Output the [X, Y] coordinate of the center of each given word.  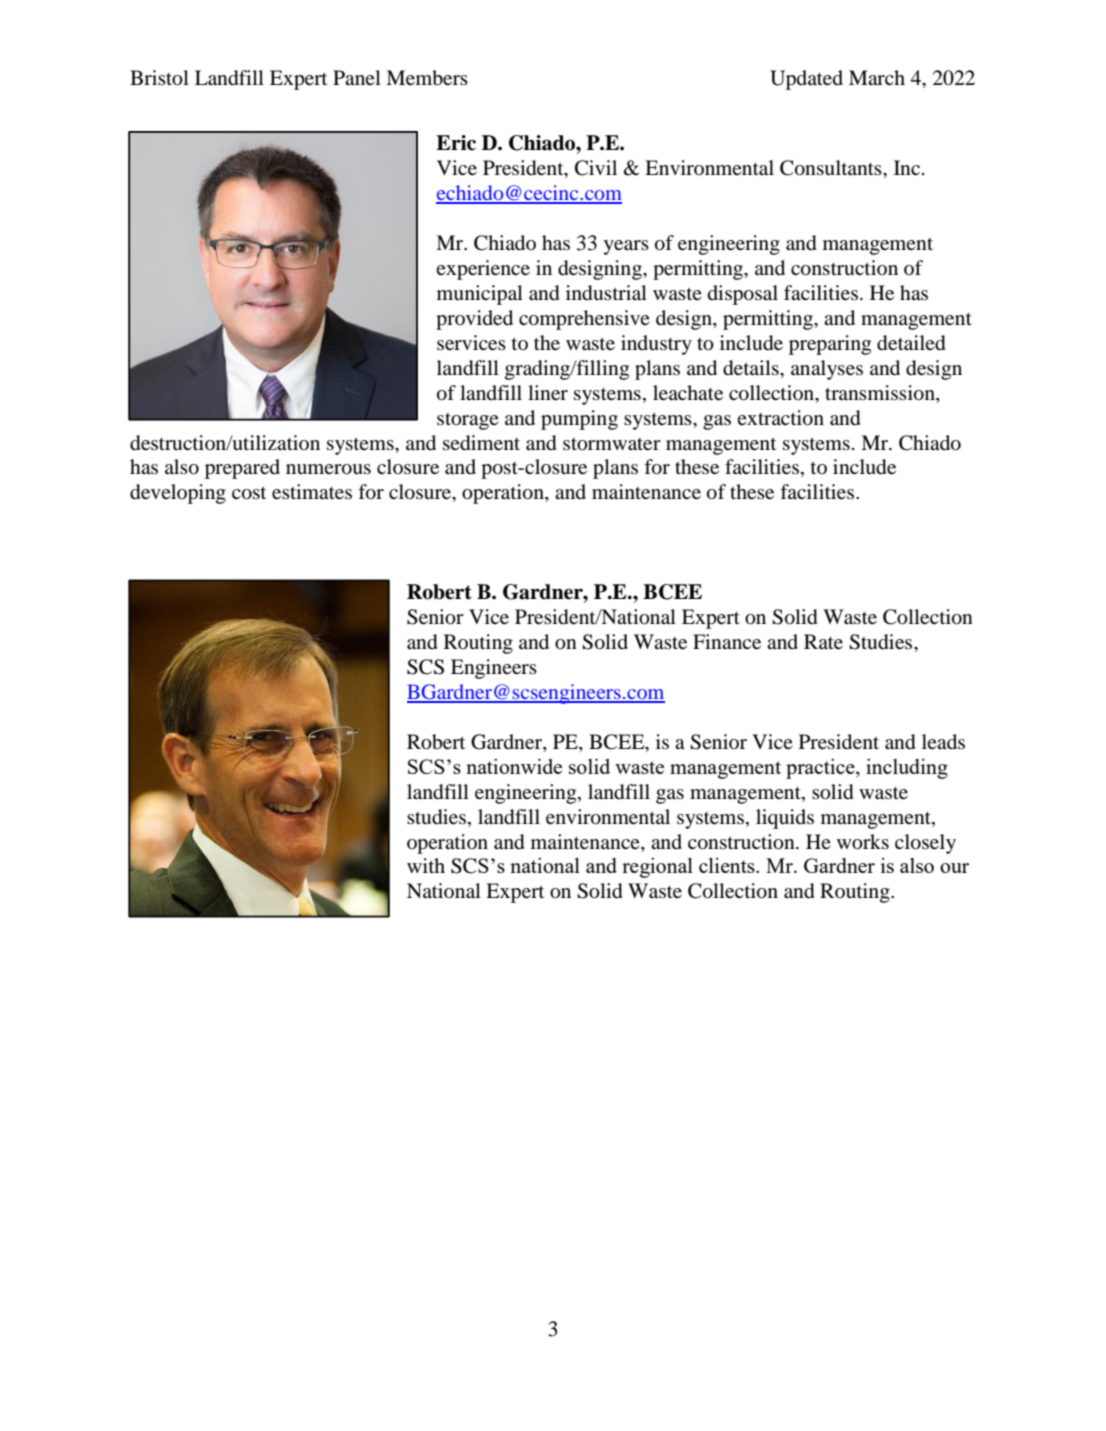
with [426, 865]
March [877, 77]
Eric [456, 143]
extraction [780, 418]
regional [657, 868]
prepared [242, 469]
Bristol [159, 78]
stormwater [612, 444]
